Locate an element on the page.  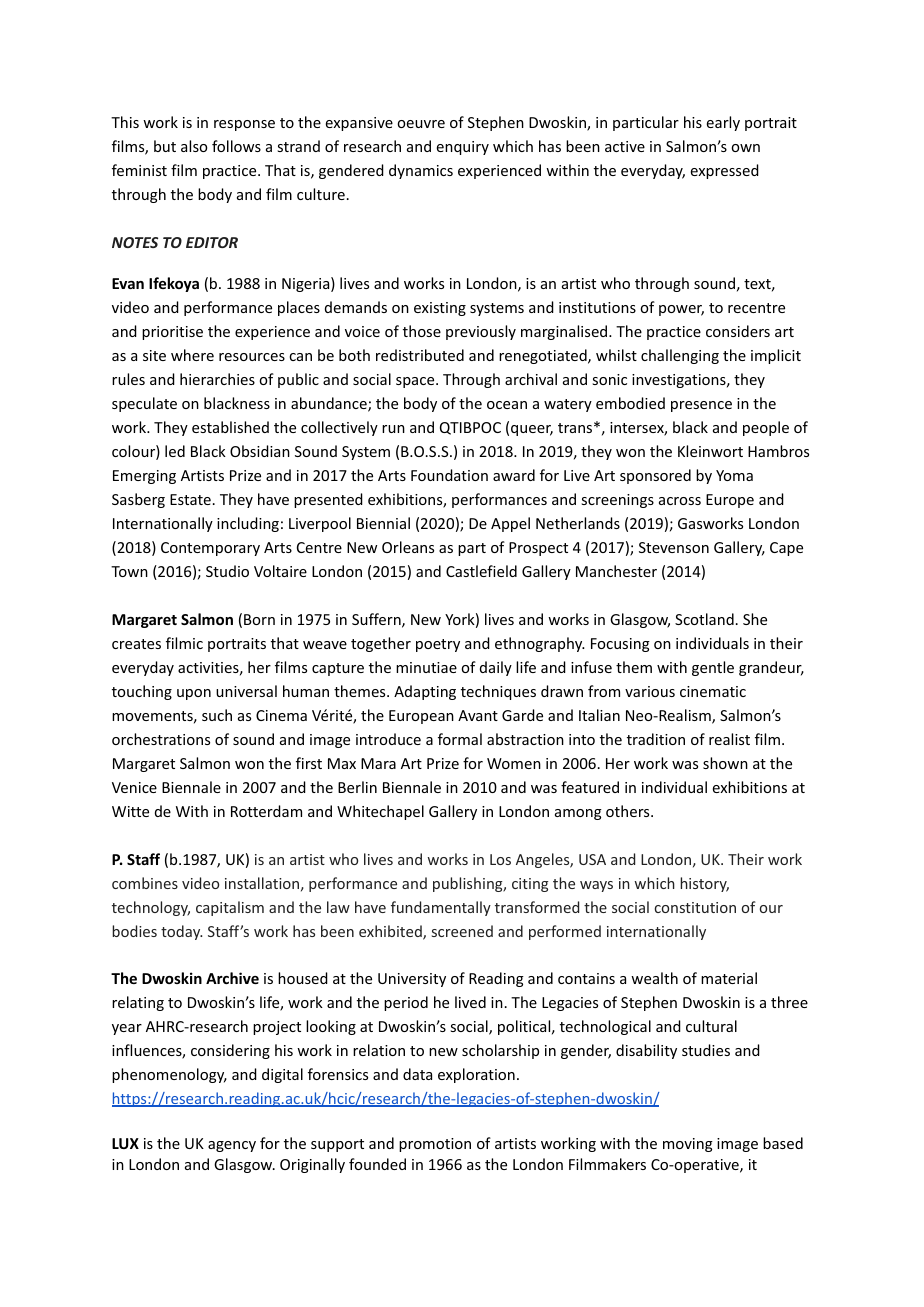
agency is located at coordinates (232, 1146).
